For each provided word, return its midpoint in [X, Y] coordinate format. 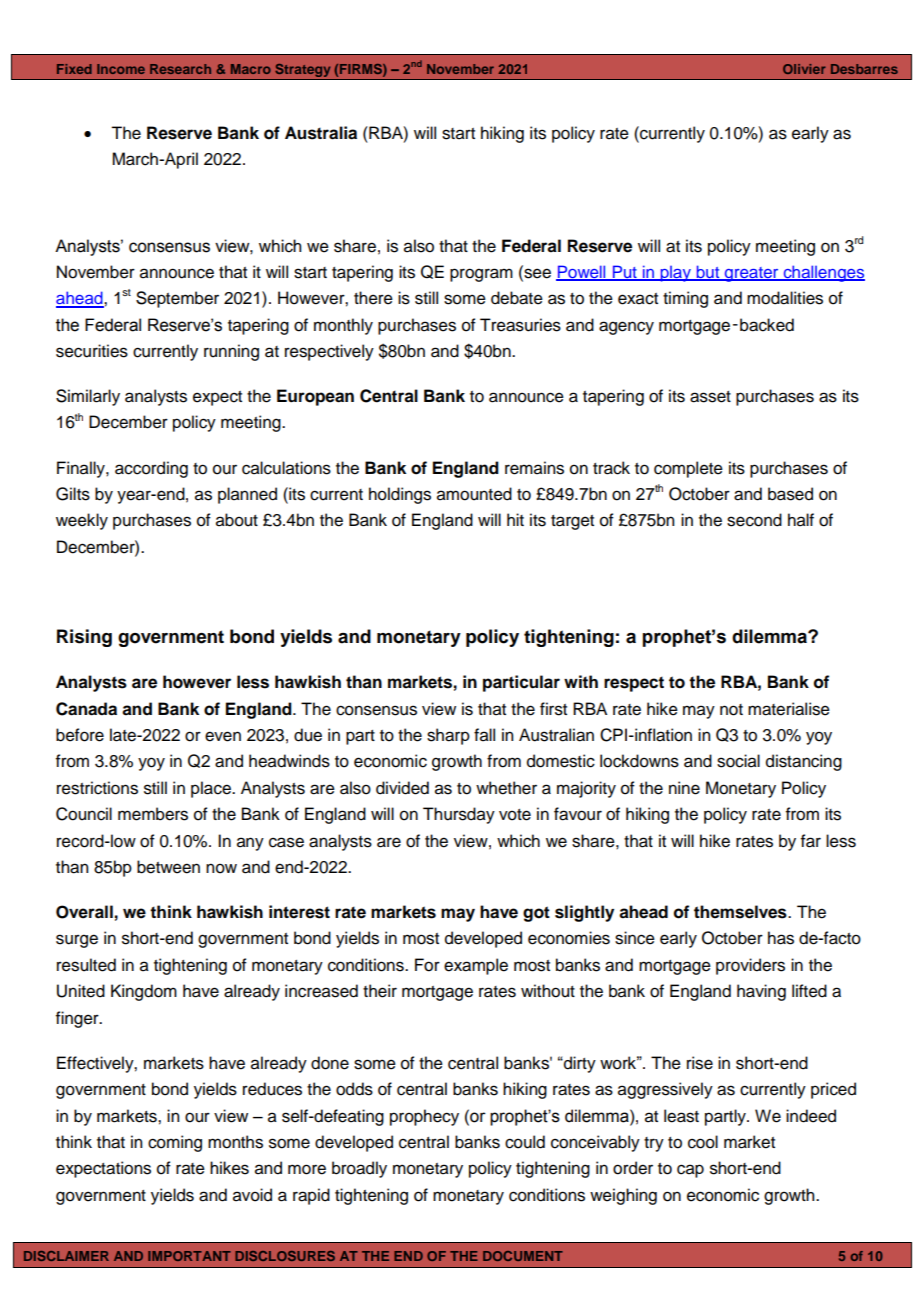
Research [180, 69]
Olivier [804, 69]
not [731, 710]
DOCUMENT [523, 1256]
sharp [448, 736]
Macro [251, 69]
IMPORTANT [189, 1256]
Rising [84, 638]
